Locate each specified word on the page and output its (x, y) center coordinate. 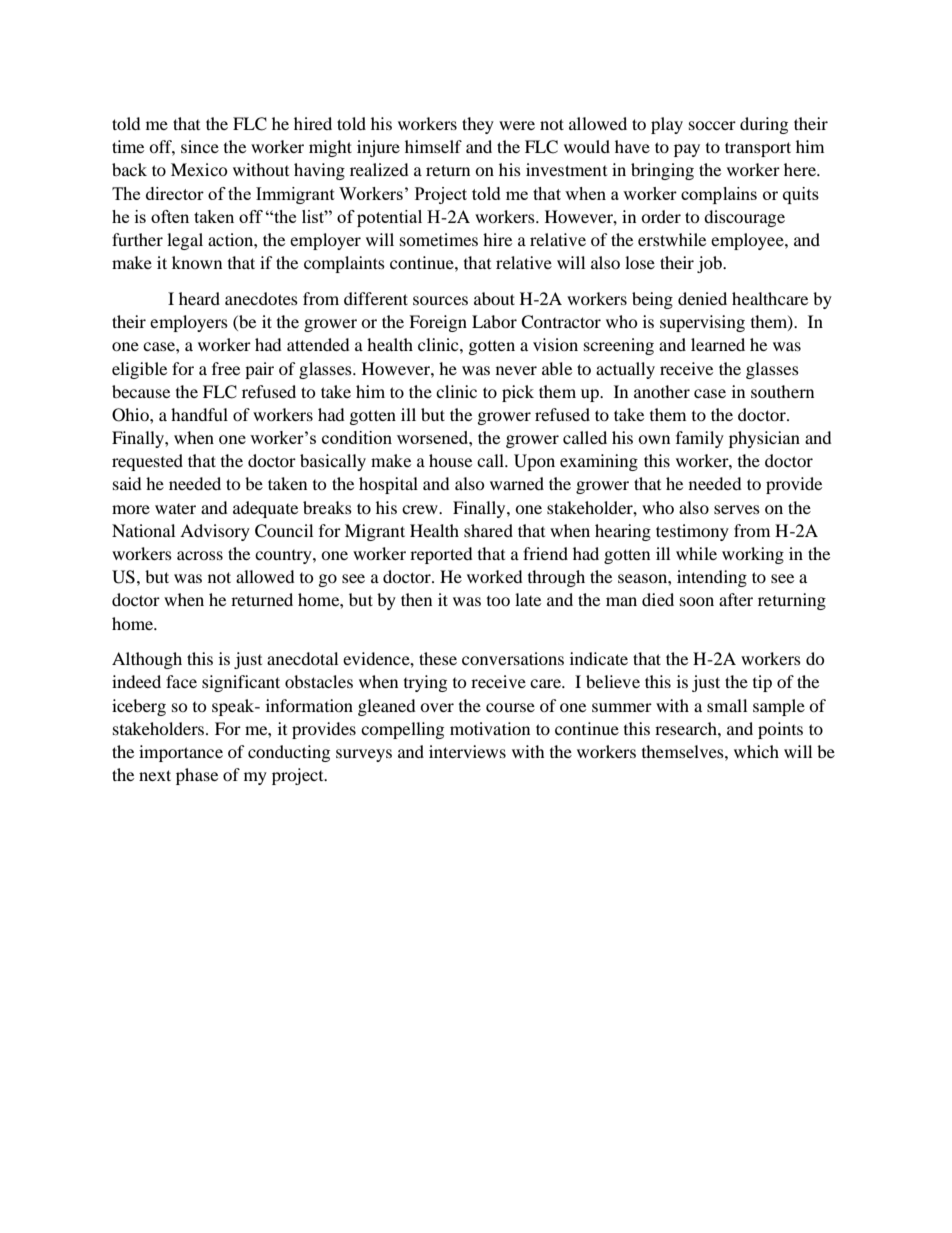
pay (687, 150)
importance (181, 753)
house (450, 460)
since (200, 146)
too (498, 601)
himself (433, 146)
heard (199, 298)
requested (147, 462)
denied (702, 298)
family (700, 439)
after (736, 599)
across (200, 555)
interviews (467, 751)
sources (440, 300)
